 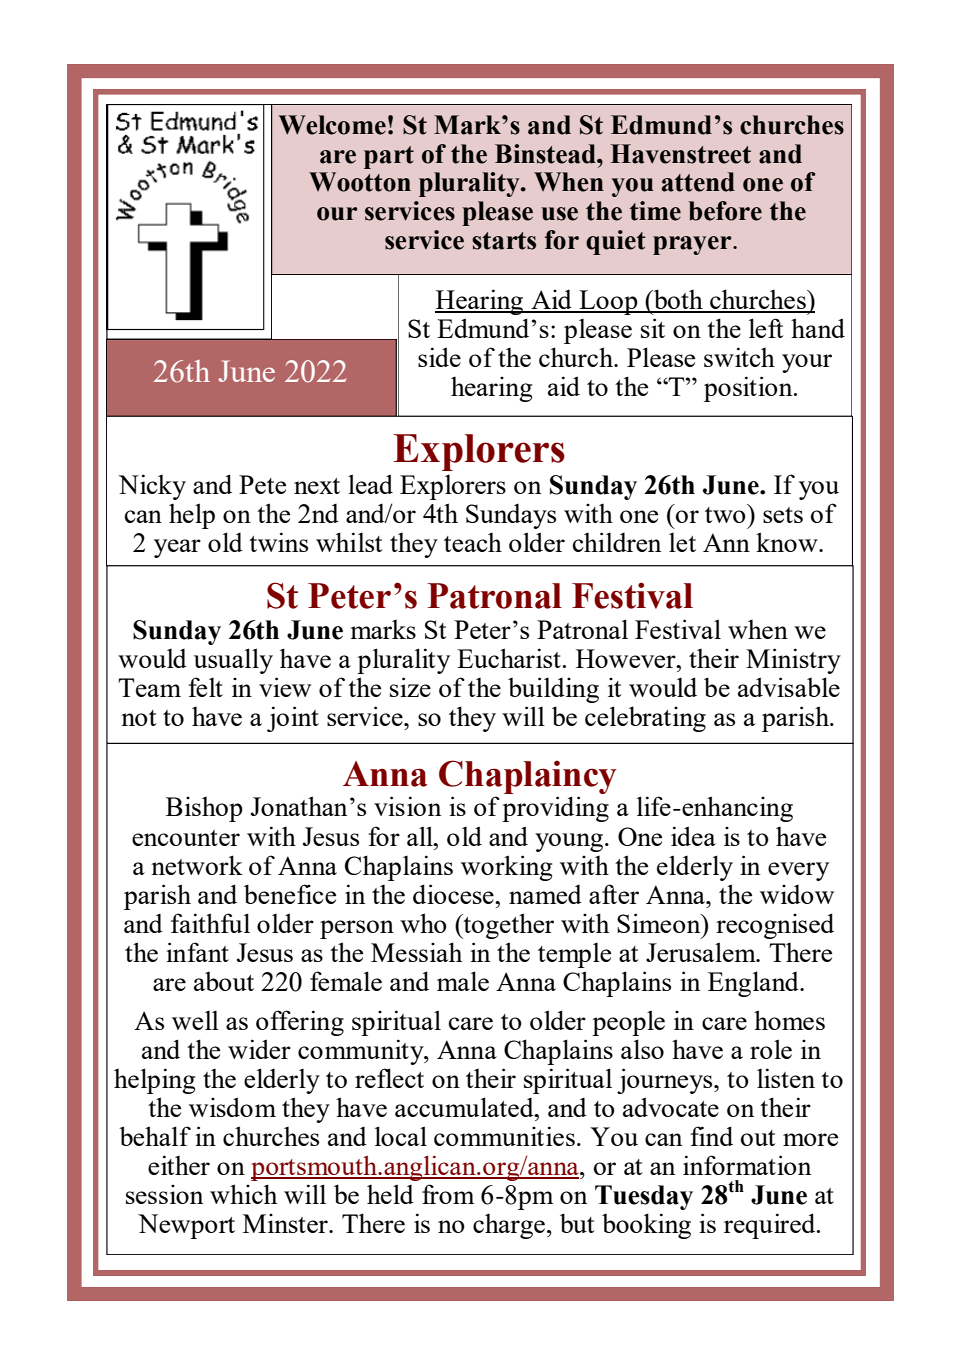 What do you see at coordinates (243, 1194) in the screenshot?
I see `which` at bounding box center [243, 1194].
